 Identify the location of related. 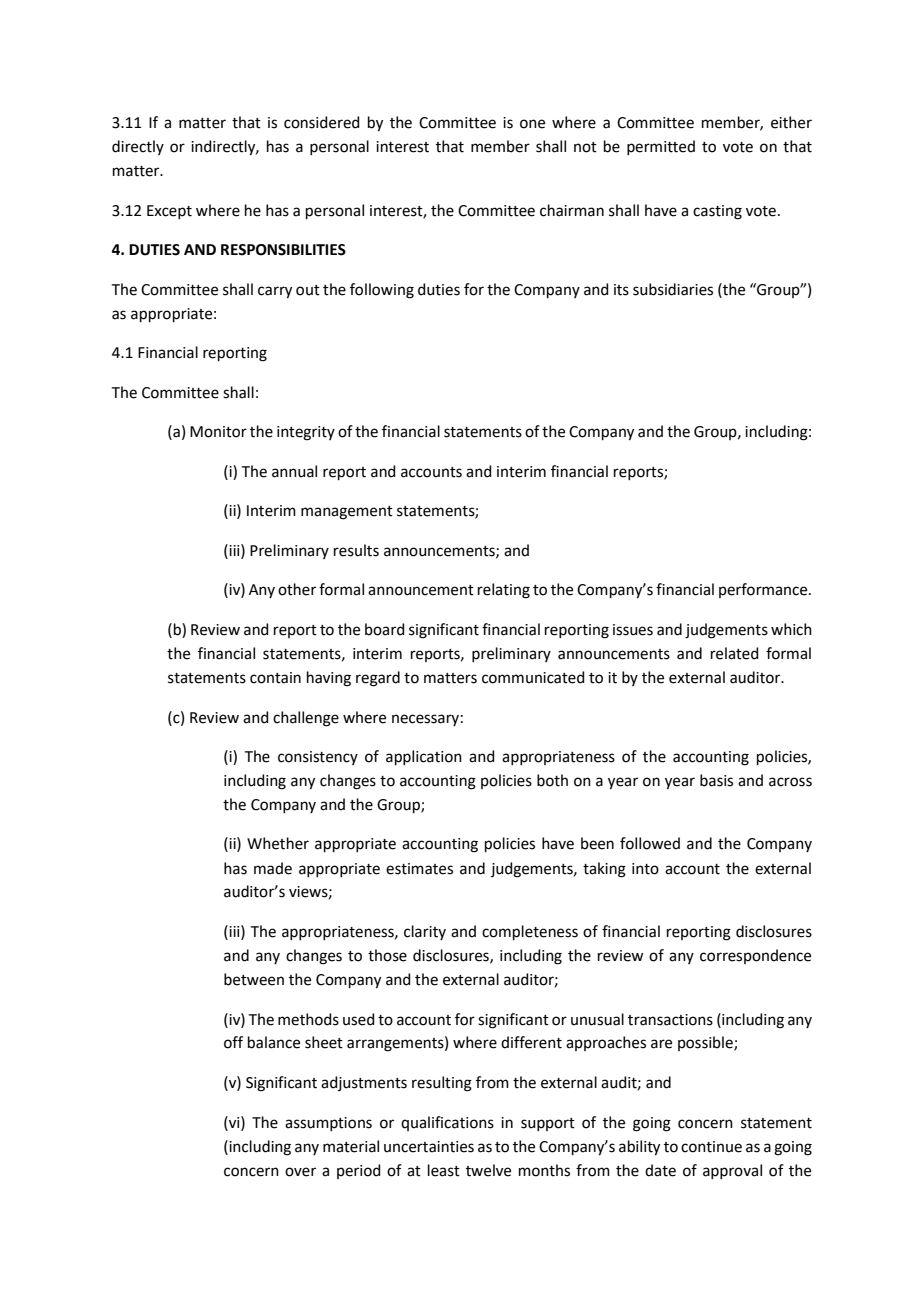
(735, 653).
